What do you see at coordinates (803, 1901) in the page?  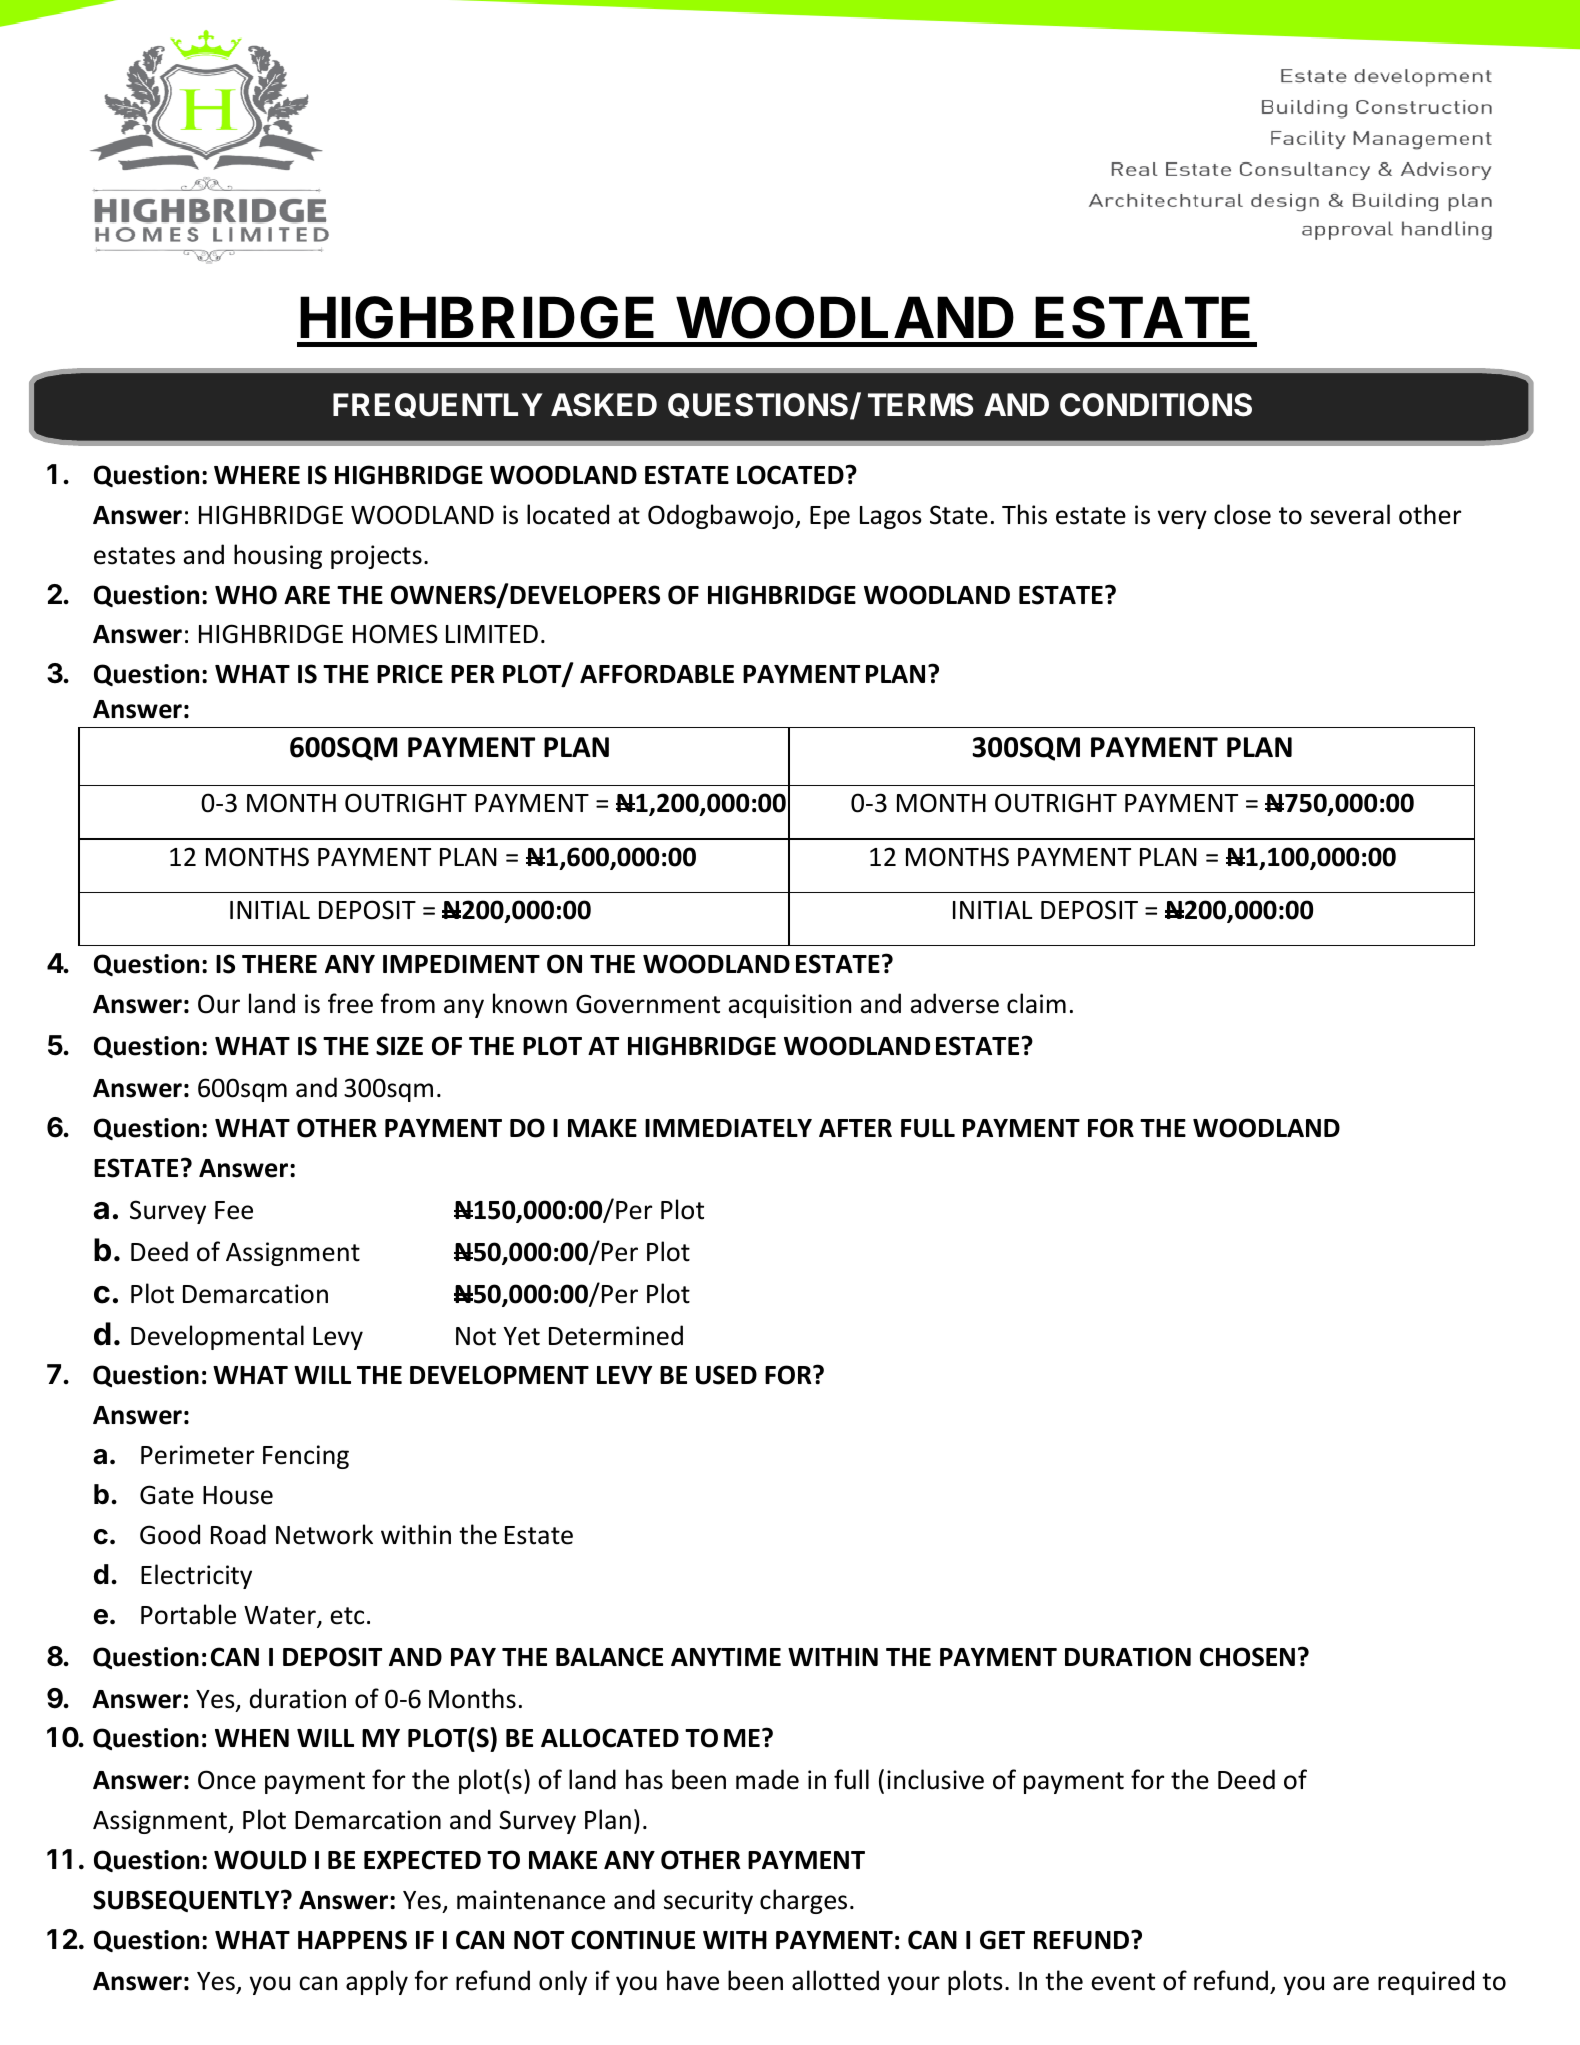 I see `charges` at bounding box center [803, 1901].
